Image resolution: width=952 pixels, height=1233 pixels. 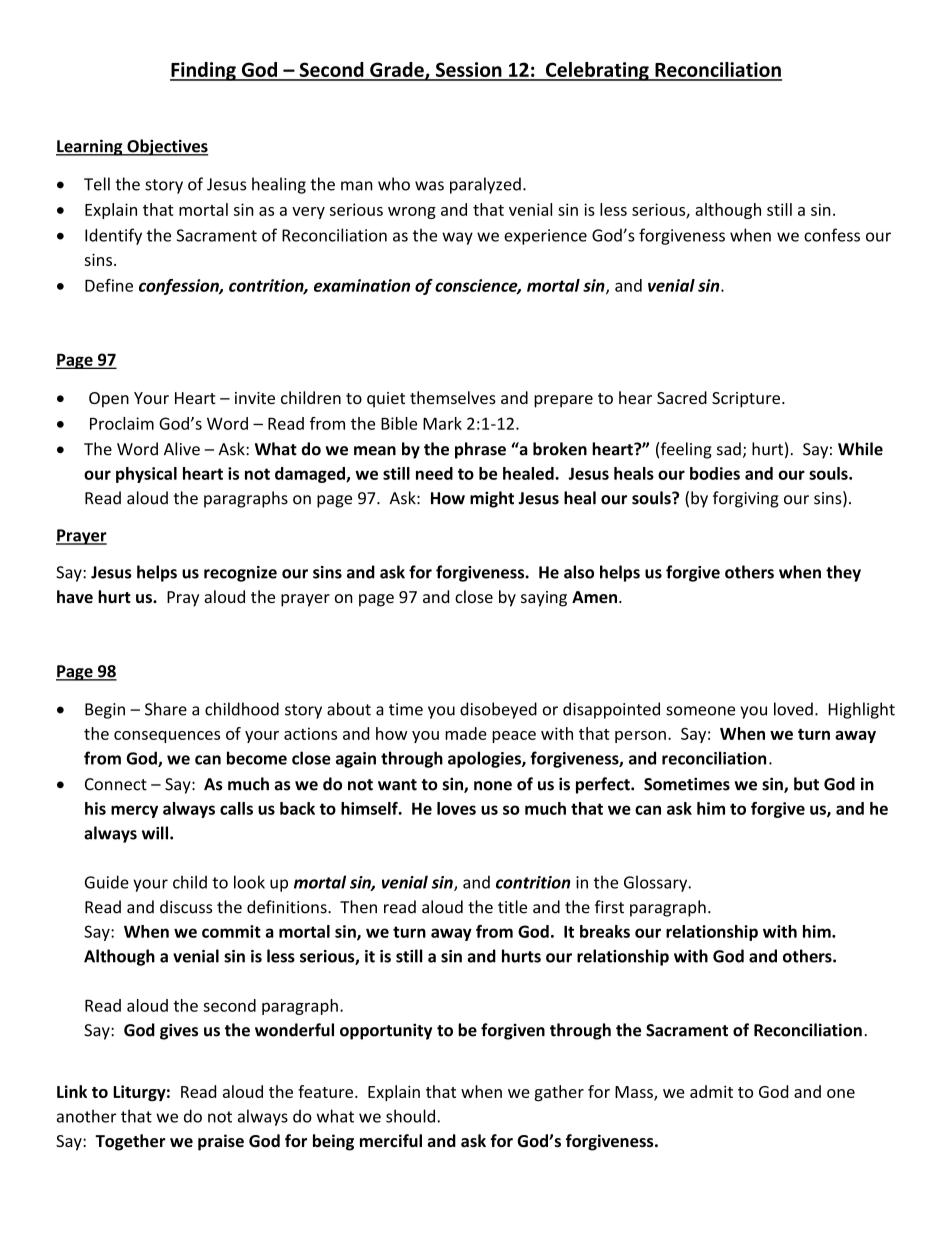 What do you see at coordinates (204, 71) in the screenshot?
I see `Finding` at bounding box center [204, 71].
